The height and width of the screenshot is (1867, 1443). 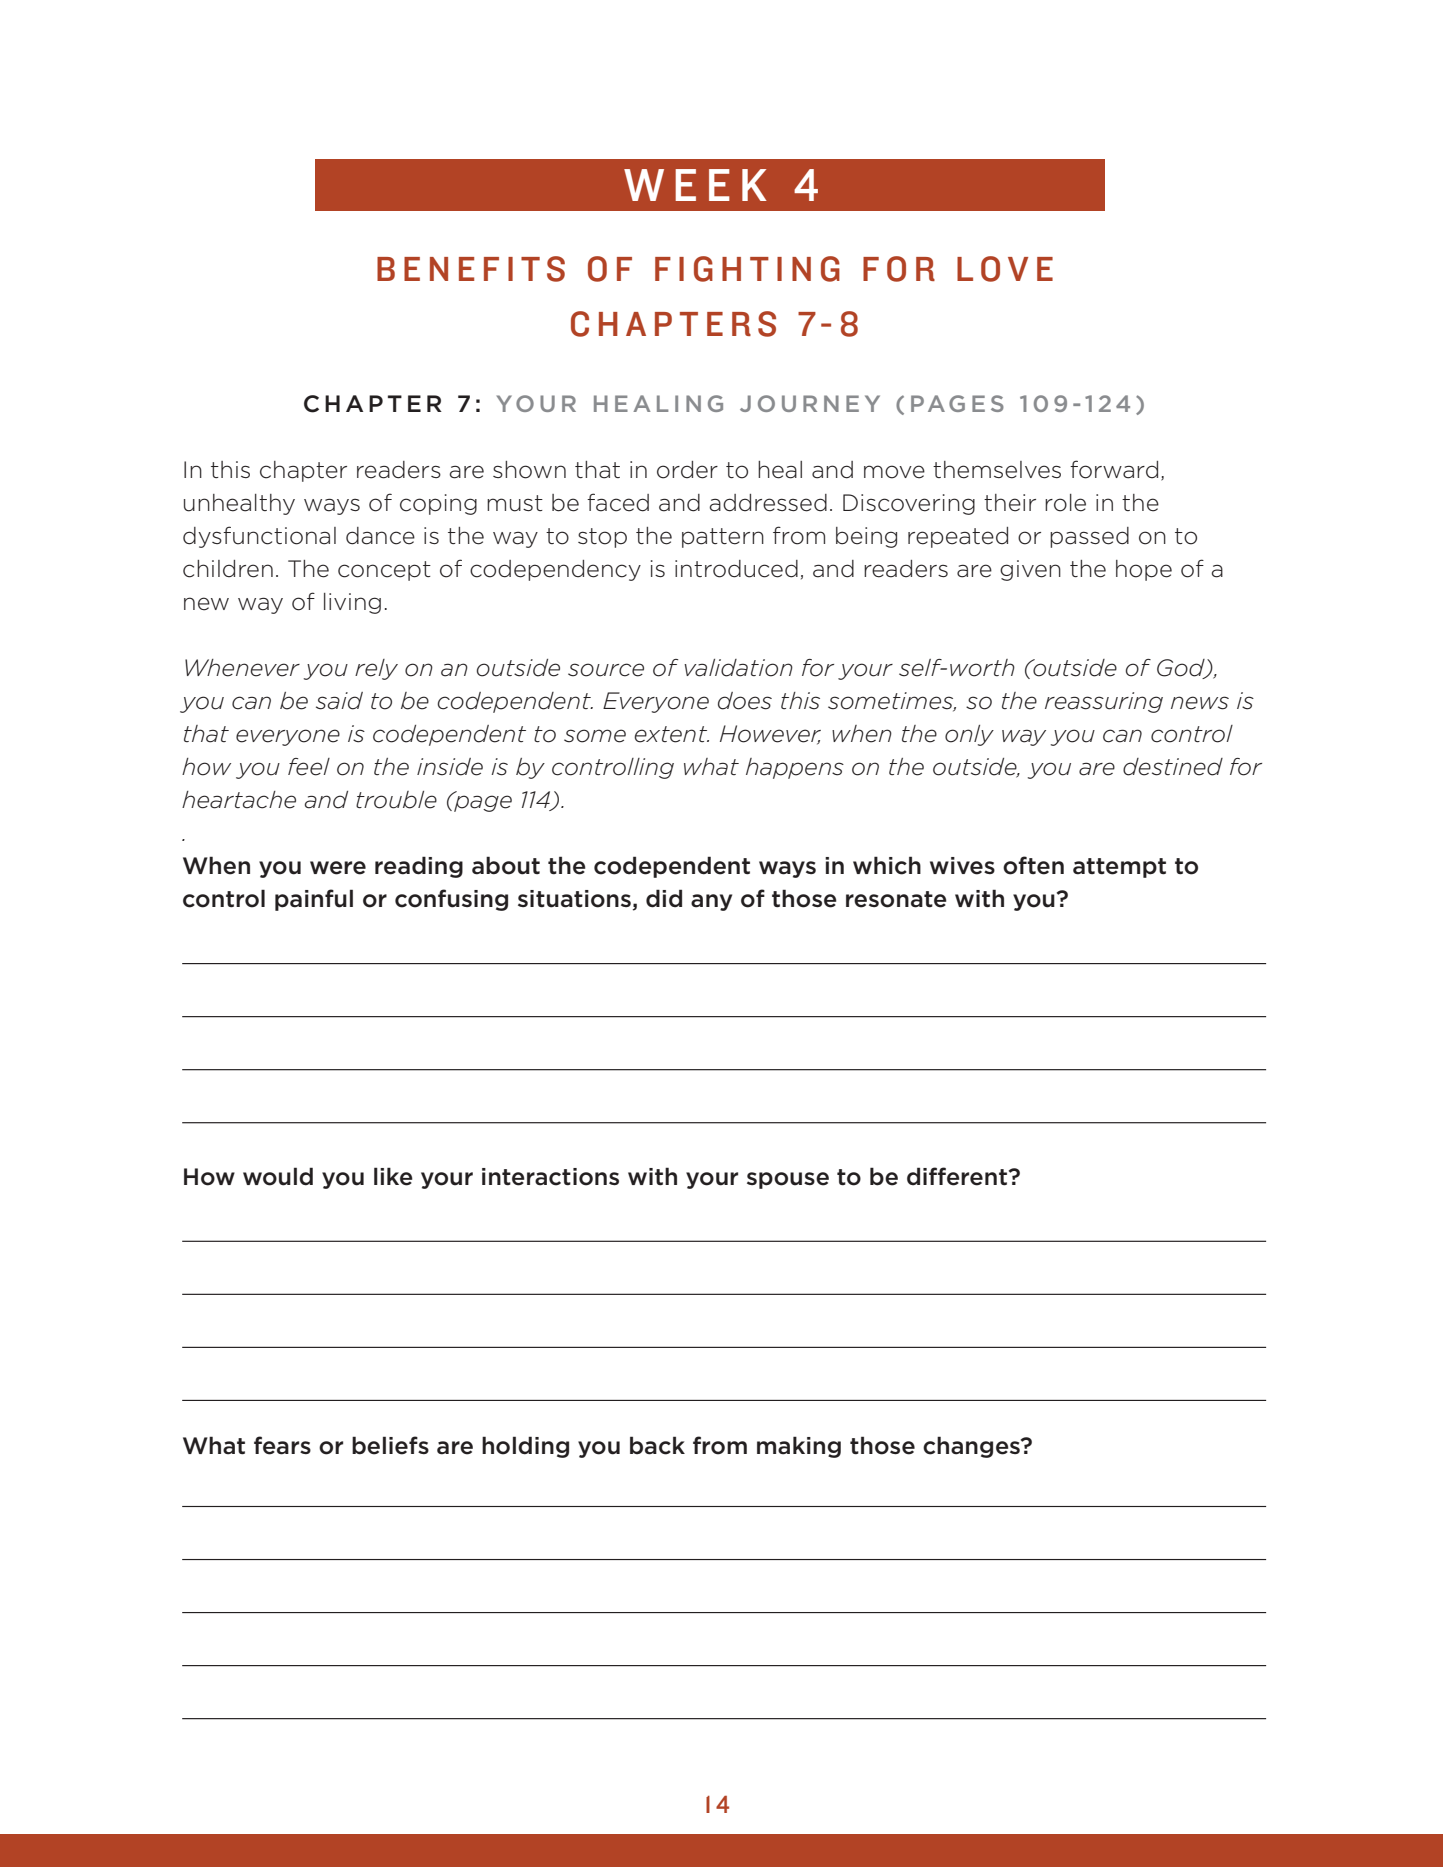 I want to click on given, so click(x=1030, y=570).
